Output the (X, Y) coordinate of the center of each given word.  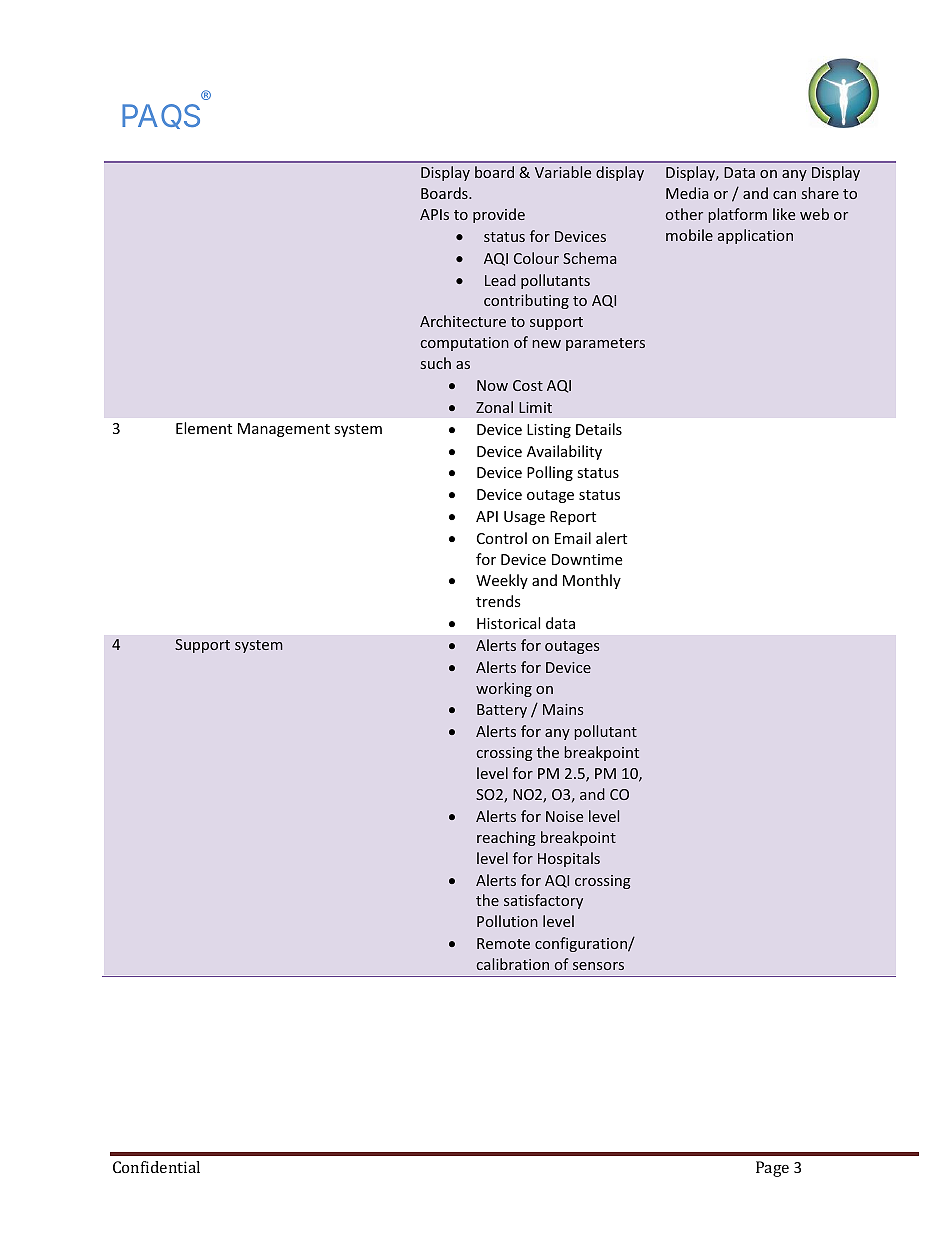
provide (499, 215)
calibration (513, 964)
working (504, 689)
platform (737, 215)
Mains (563, 709)
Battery (502, 711)
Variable (563, 172)
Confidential (156, 1167)
